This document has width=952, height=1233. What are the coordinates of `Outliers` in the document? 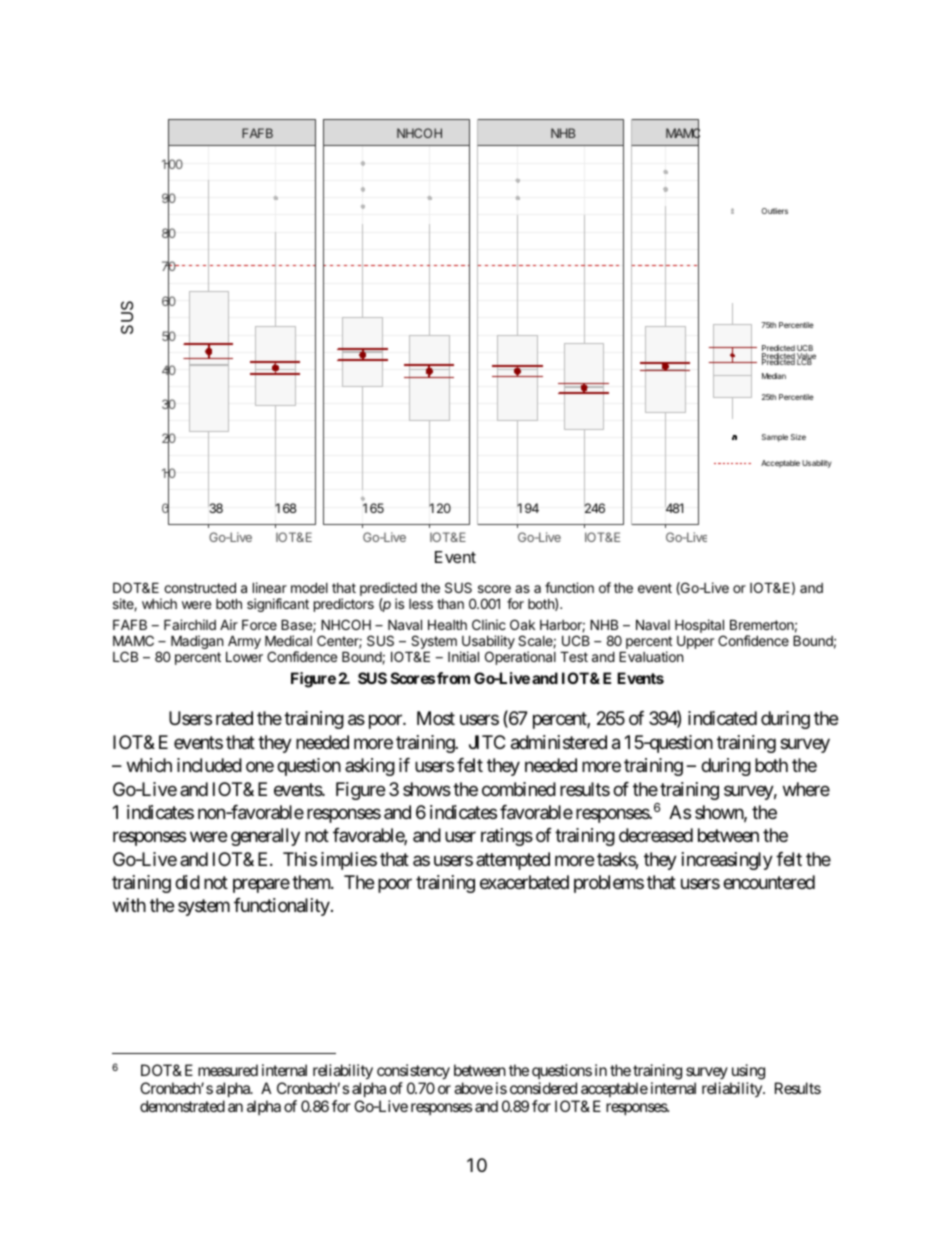 It's located at (774, 211).
